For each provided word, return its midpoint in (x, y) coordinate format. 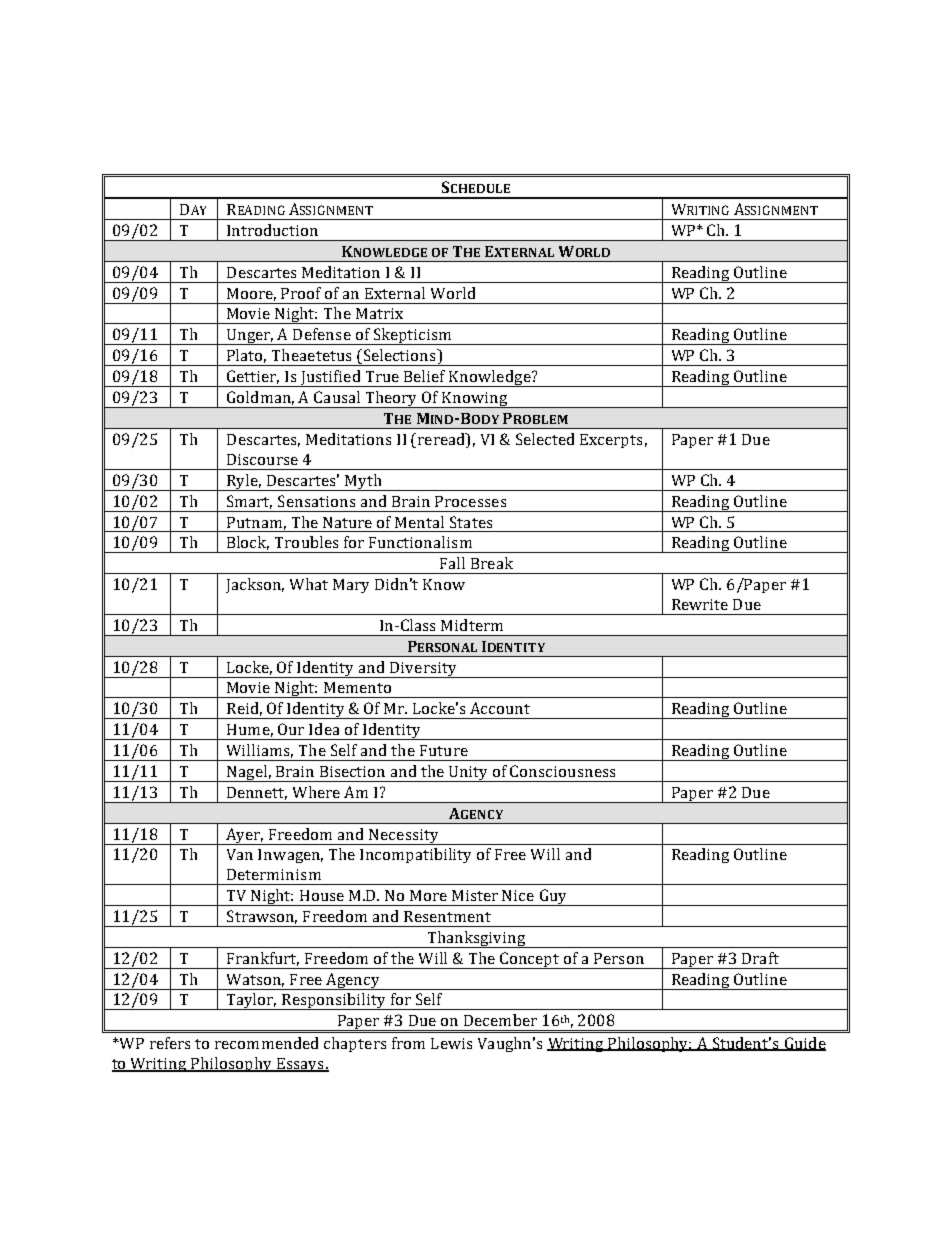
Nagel (247, 773)
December (500, 1020)
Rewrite (700, 604)
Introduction (272, 230)
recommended (266, 1043)
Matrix (379, 313)
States (471, 522)
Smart (249, 502)
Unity (469, 774)
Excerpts (611, 441)
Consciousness (562, 771)
